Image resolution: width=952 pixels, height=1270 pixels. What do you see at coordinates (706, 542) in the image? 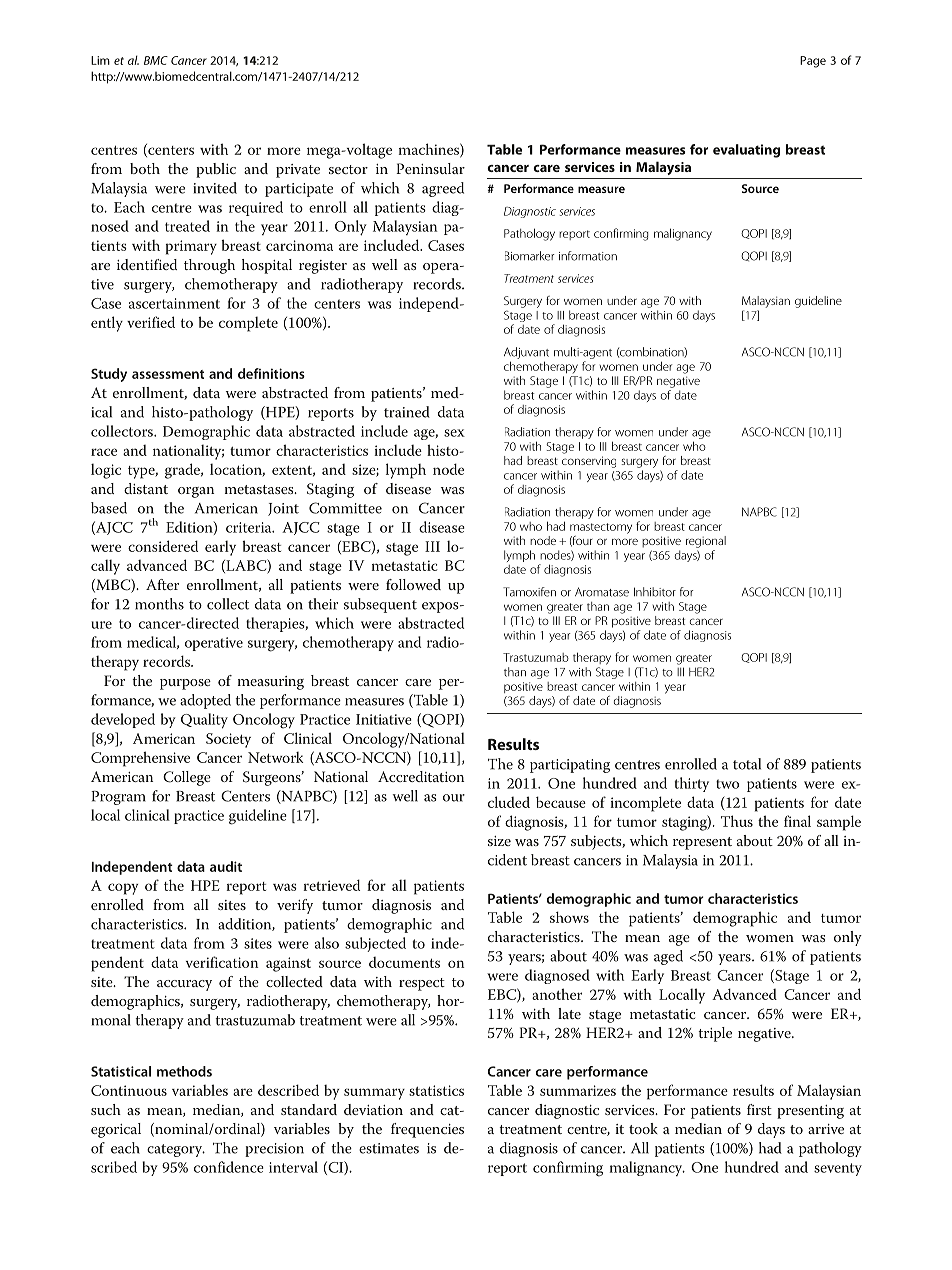
I see `regional` at bounding box center [706, 542].
